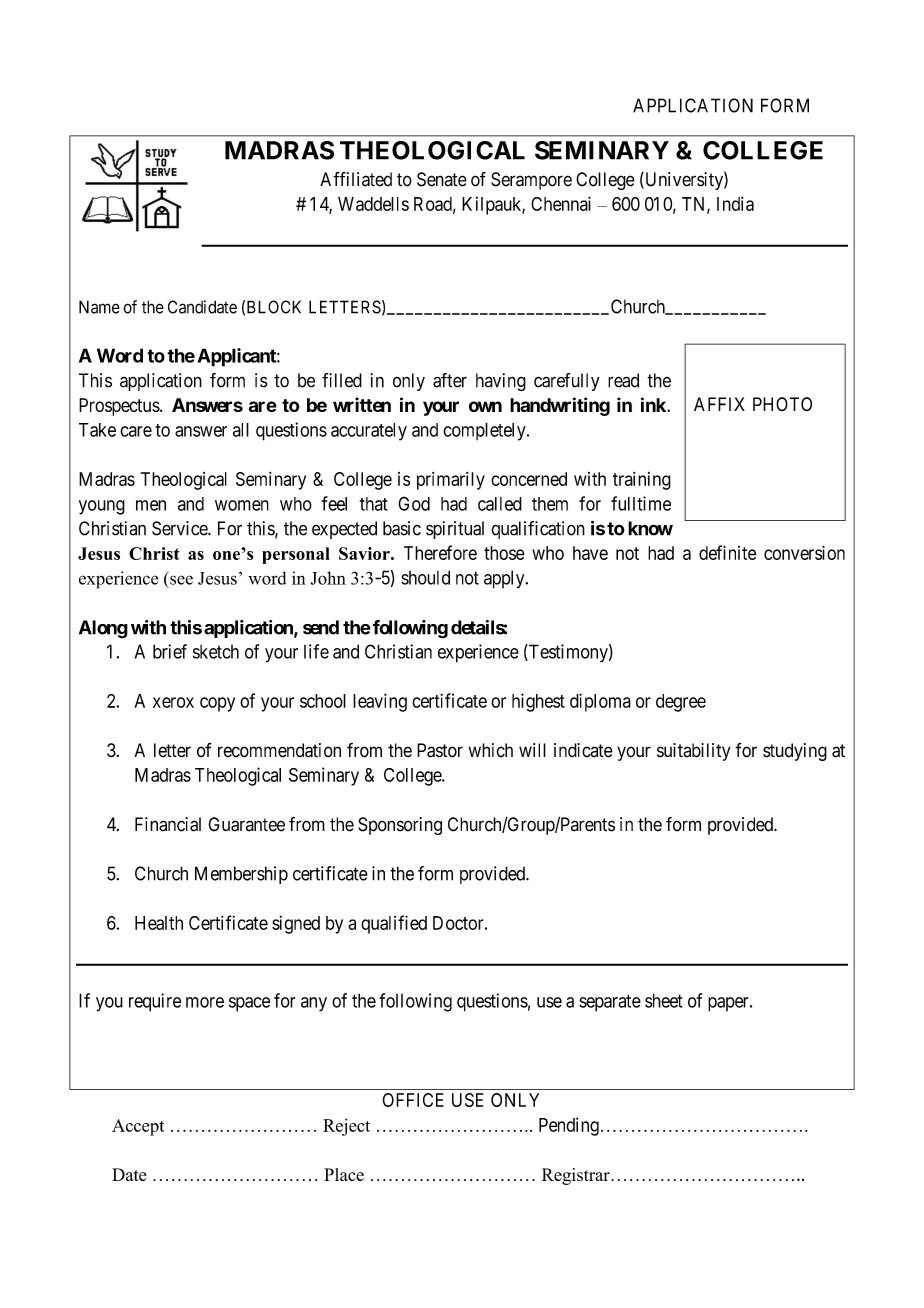 The height and width of the page is (1308, 924). Describe the element at coordinates (694, 752) in the page. I see `suitability` at that location.
